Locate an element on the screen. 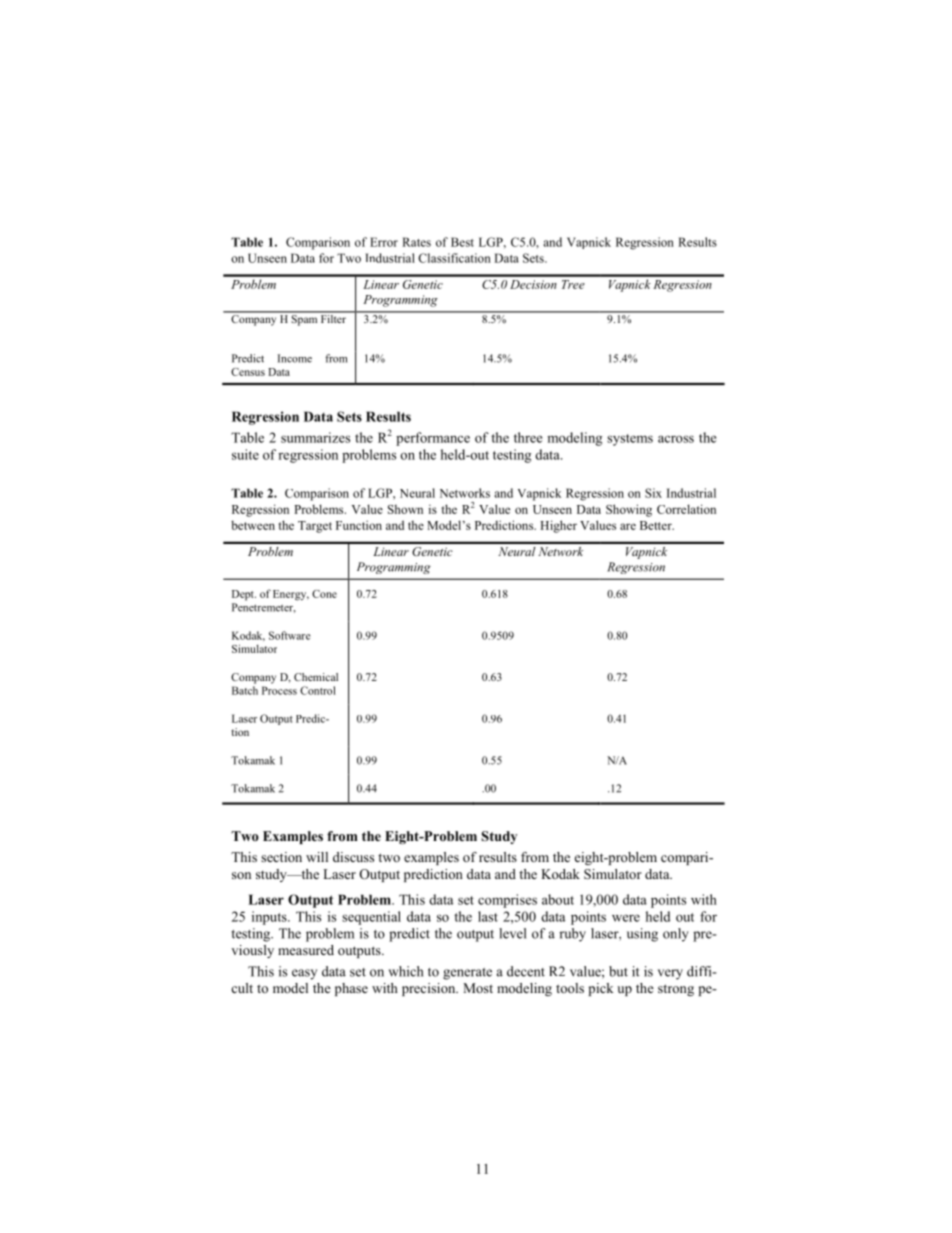  Error is located at coordinates (384, 242).
